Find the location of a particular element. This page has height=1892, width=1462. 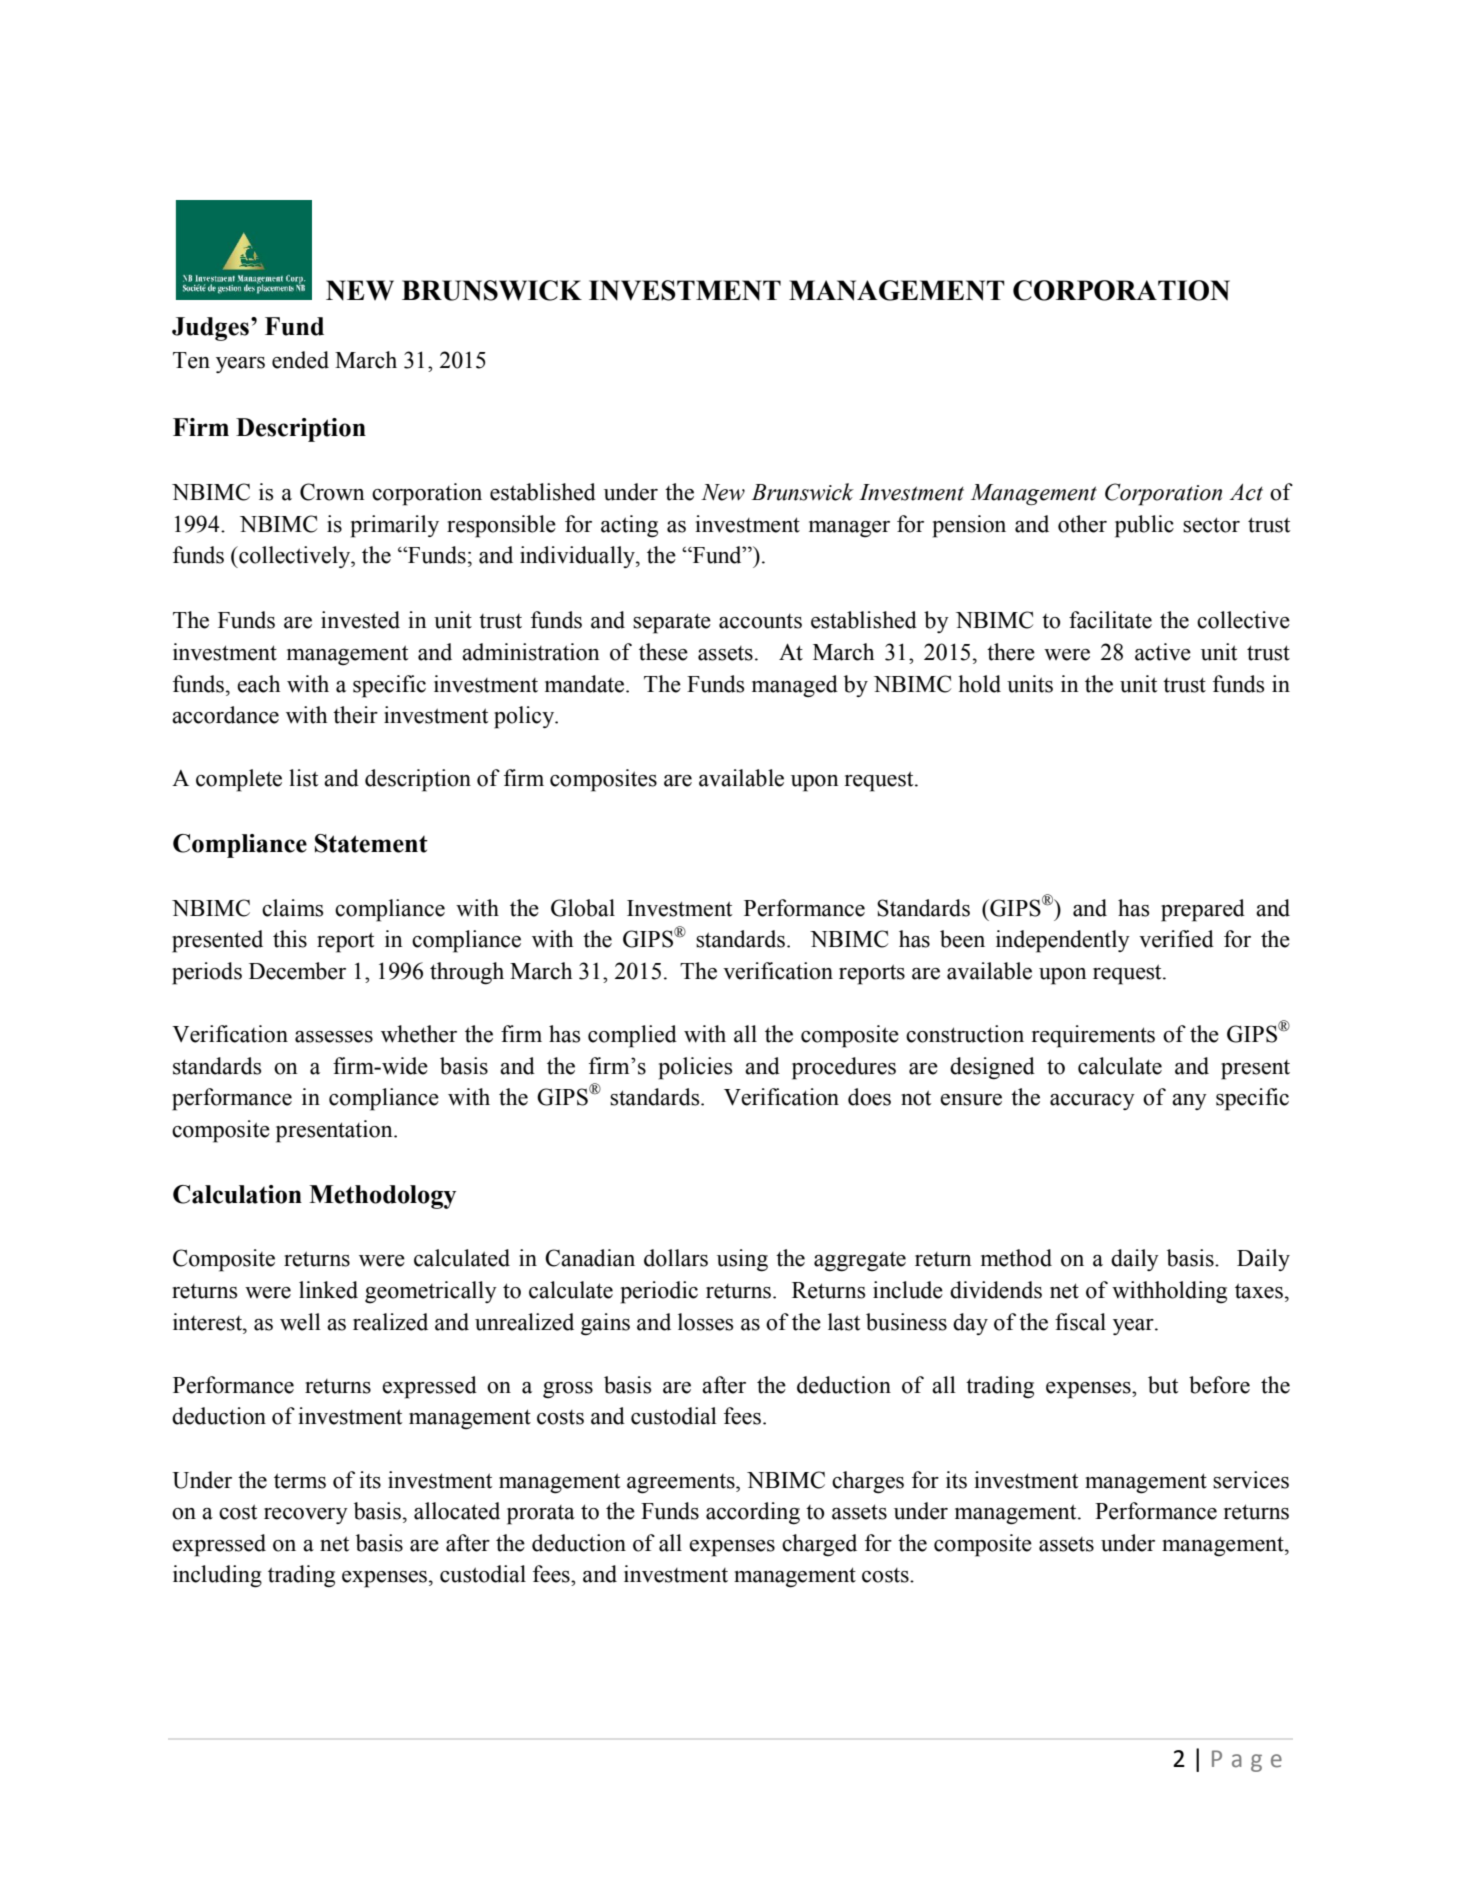

other is located at coordinates (1082, 524).
